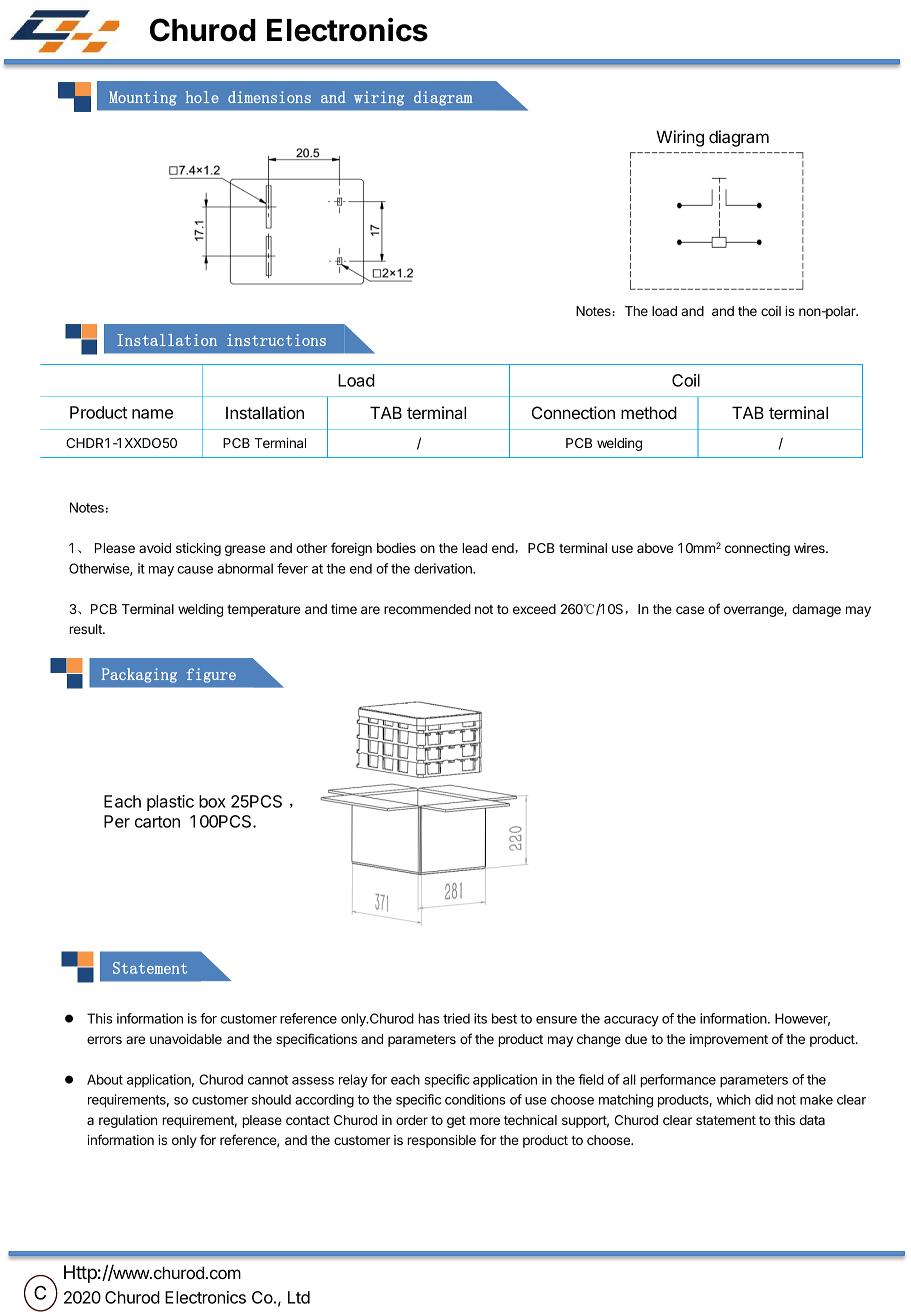 The height and width of the document is (1316, 911). I want to click on case, so click(690, 610).
